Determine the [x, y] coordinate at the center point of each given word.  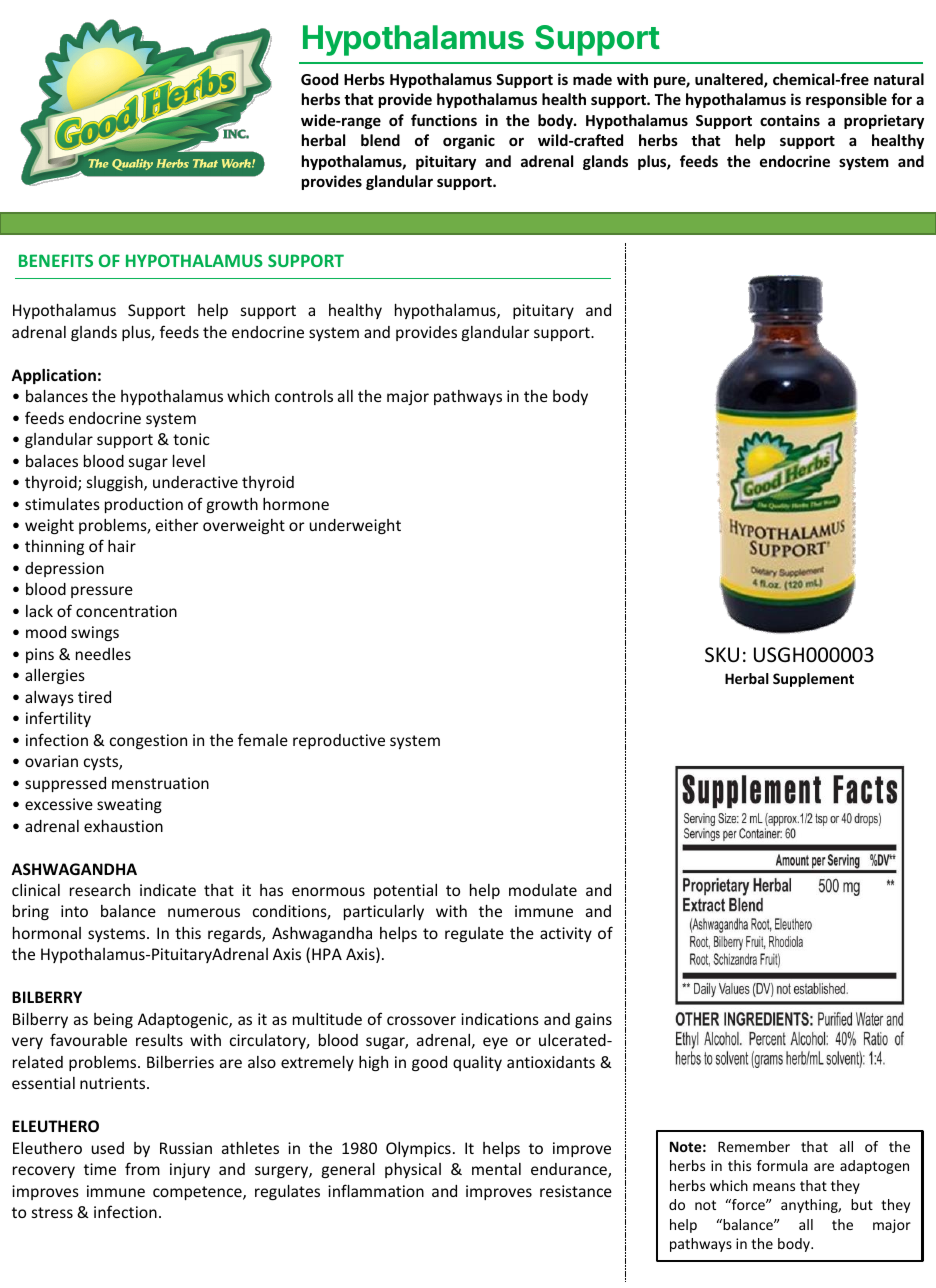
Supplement [813, 680]
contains [790, 120]
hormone [296, 504]
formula [782, 1165]
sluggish [116, 483]
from [142, 1168]
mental [496, 1169]
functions [444, 120]
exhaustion [123, 825]
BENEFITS [56, 260]
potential [405, 891]
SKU [722, 655]
